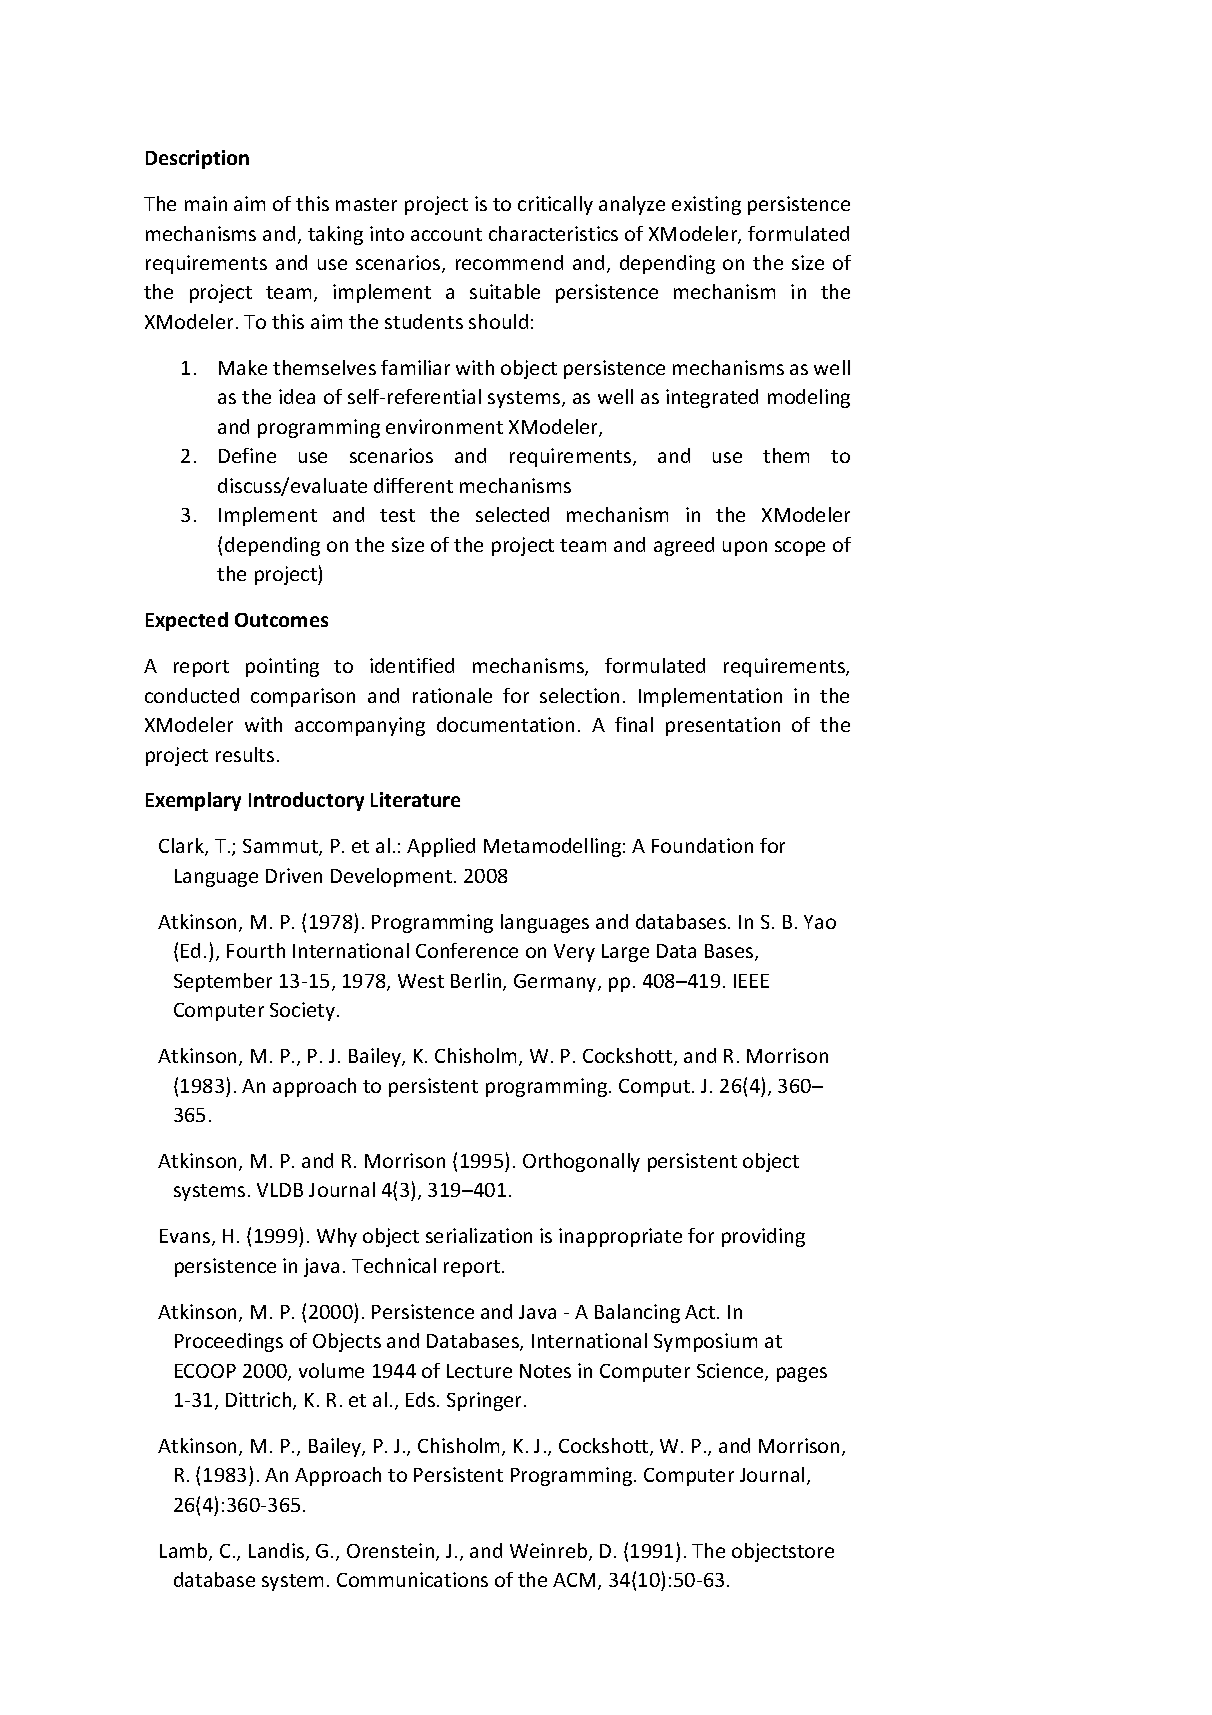  Describe the element at coordinates (555, 205) in the screenshot. I see `critically` at that location.
